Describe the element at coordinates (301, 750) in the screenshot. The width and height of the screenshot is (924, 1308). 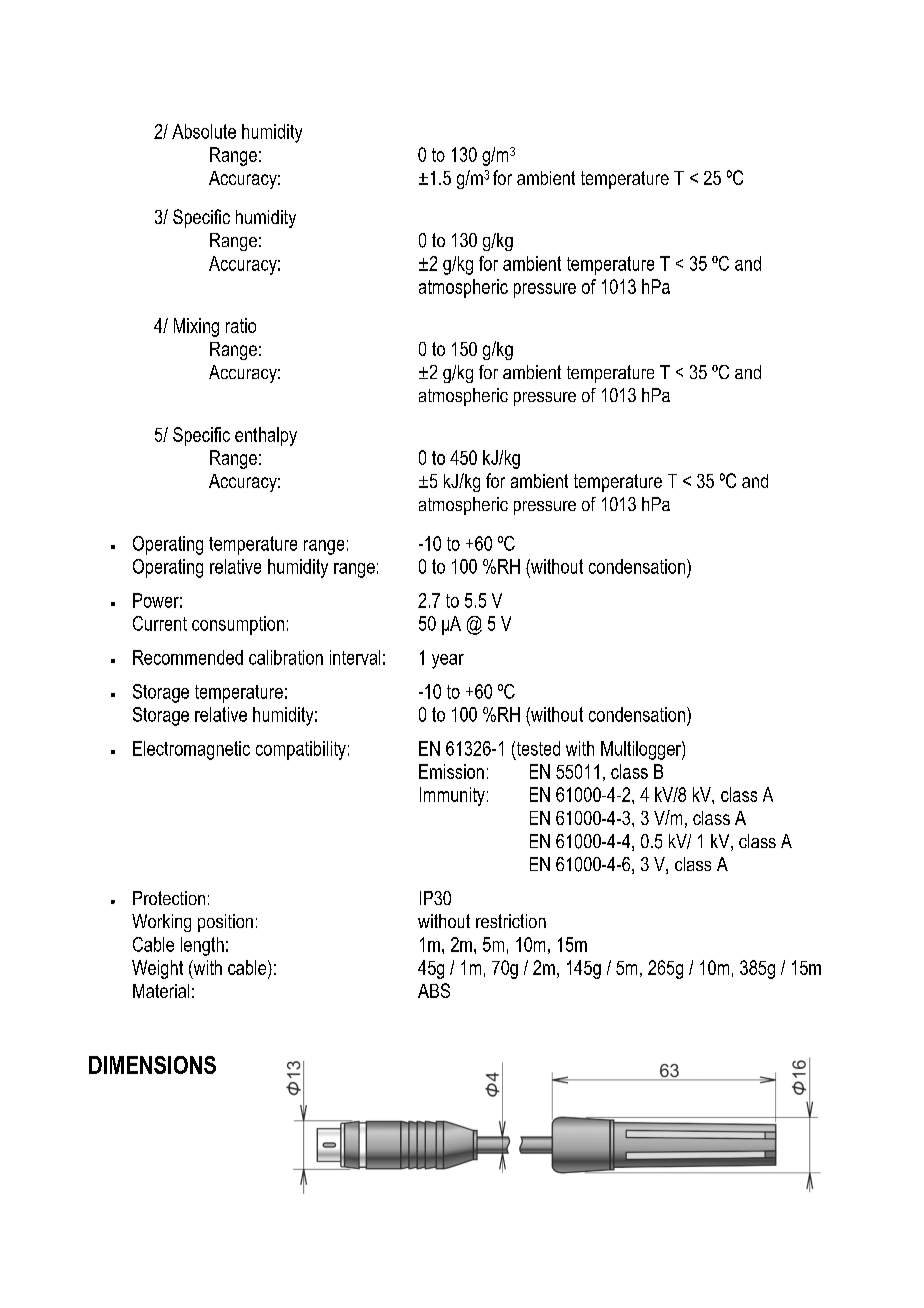
I see `compatibility` at that location.
